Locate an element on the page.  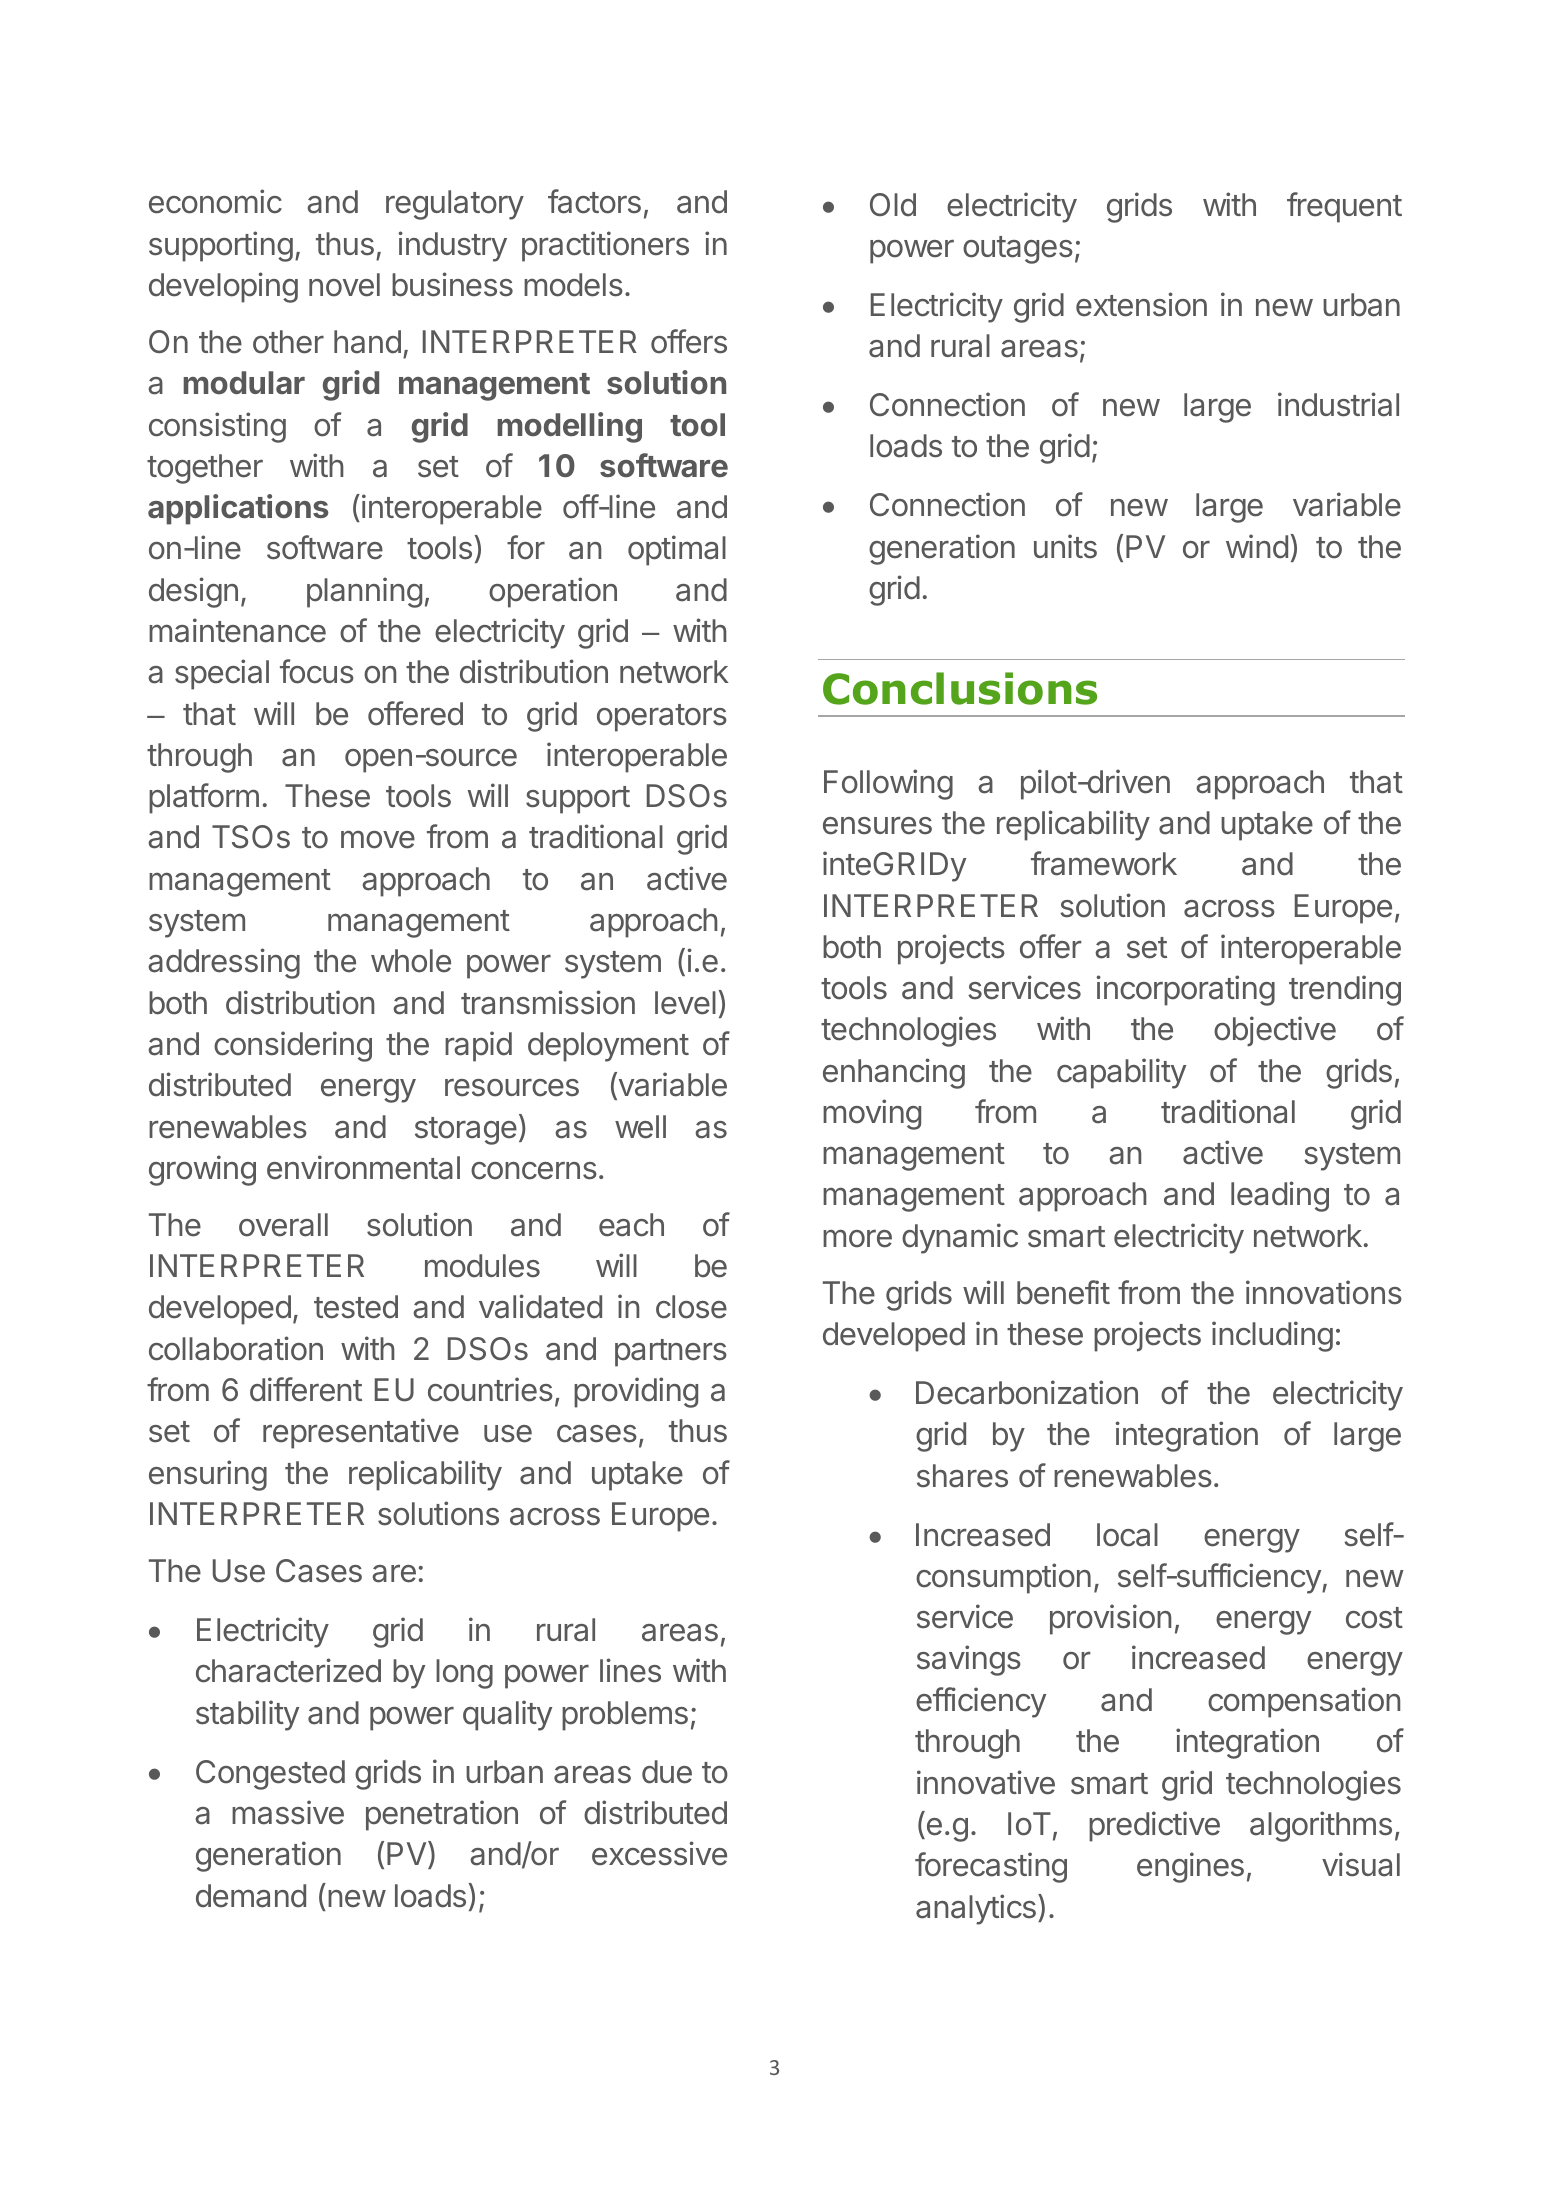
excessive is located at coordinates (659, 1853).
